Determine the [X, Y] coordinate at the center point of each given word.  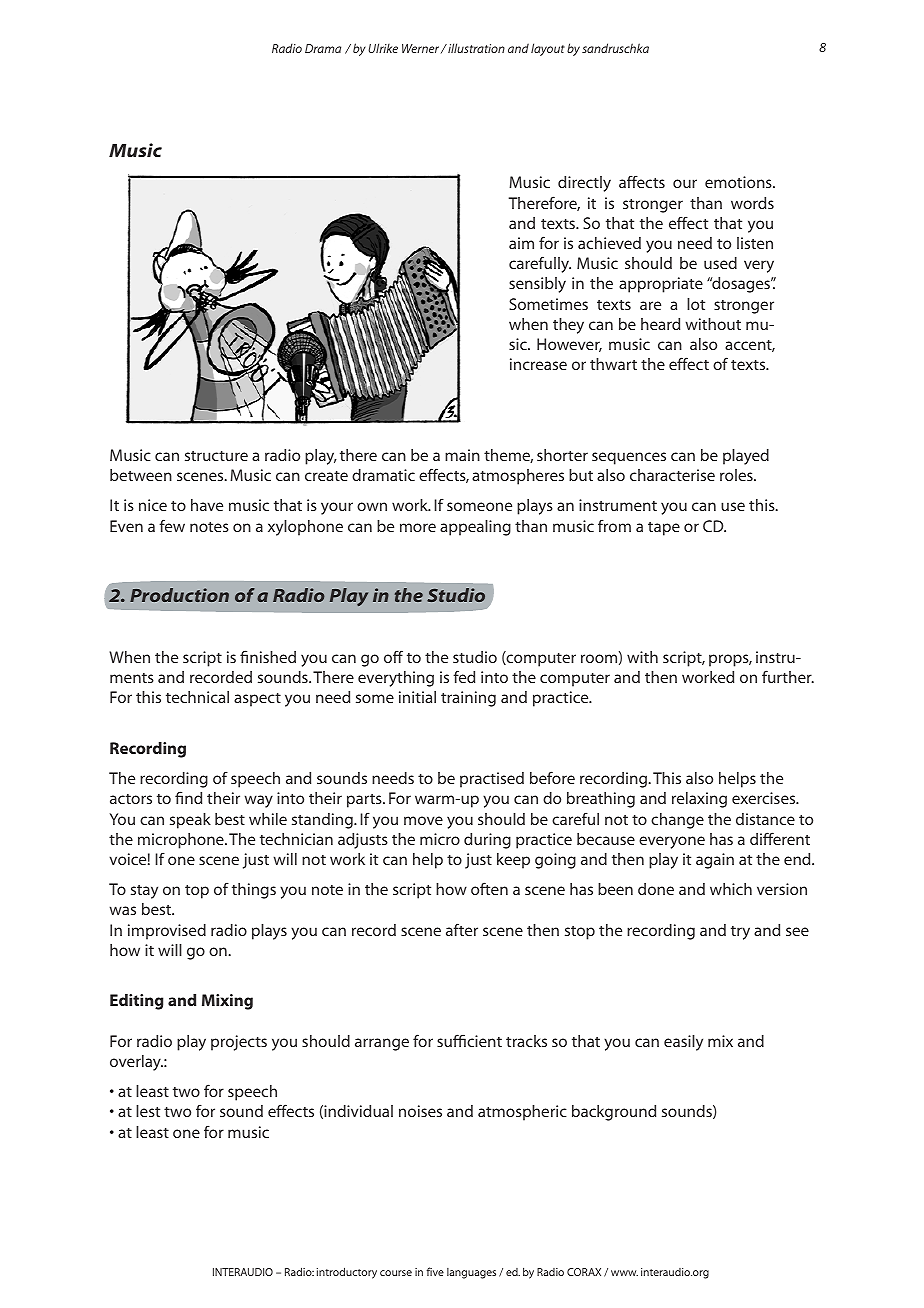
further [788, 676]
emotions [739, 182]
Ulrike [383, 48]
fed [464, 676]
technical [197, 697]
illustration [475, 48]
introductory [347, 1273]
